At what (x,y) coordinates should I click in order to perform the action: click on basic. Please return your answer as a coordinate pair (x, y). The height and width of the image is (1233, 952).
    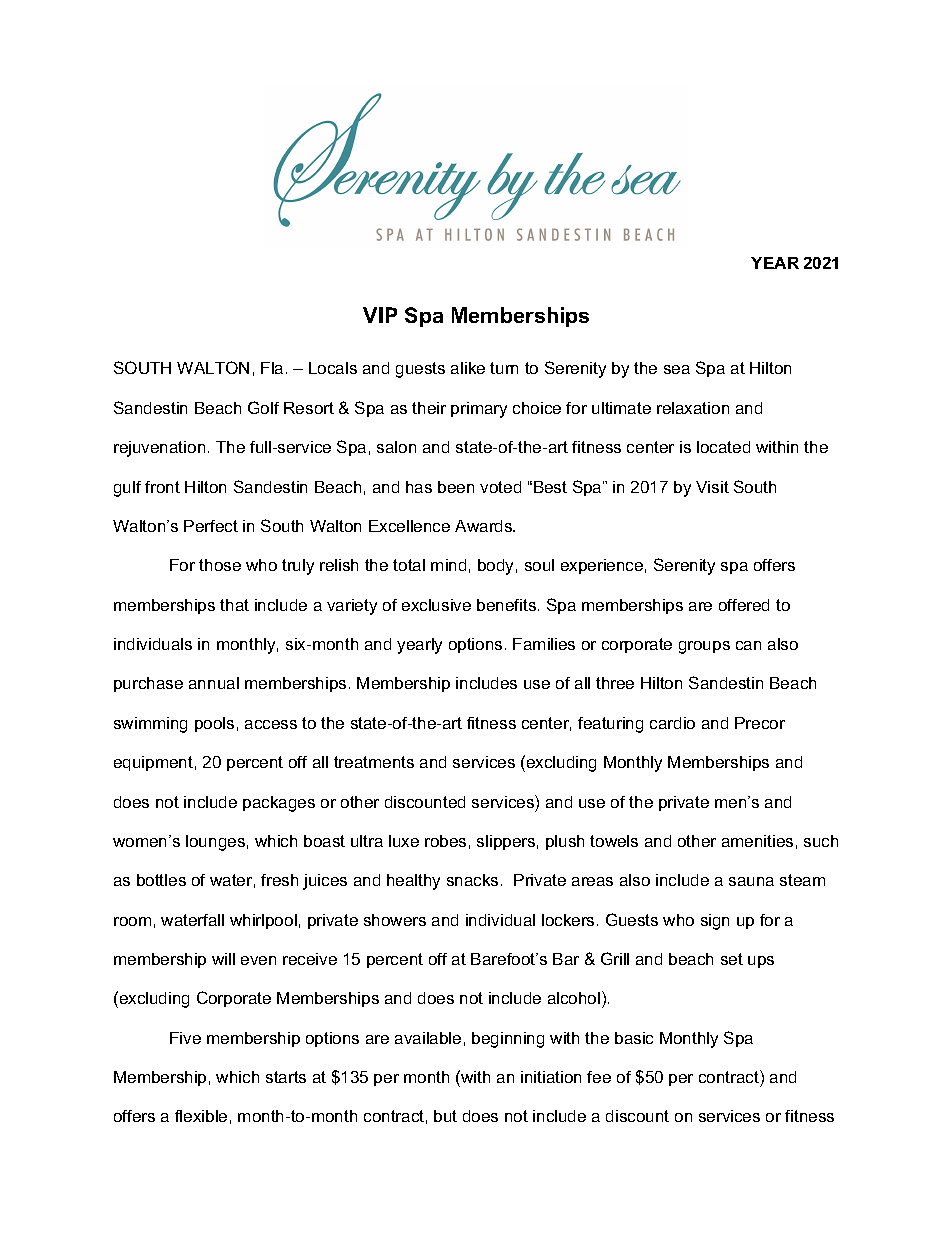
    Looking at the image, I should click on (634, 1038).
